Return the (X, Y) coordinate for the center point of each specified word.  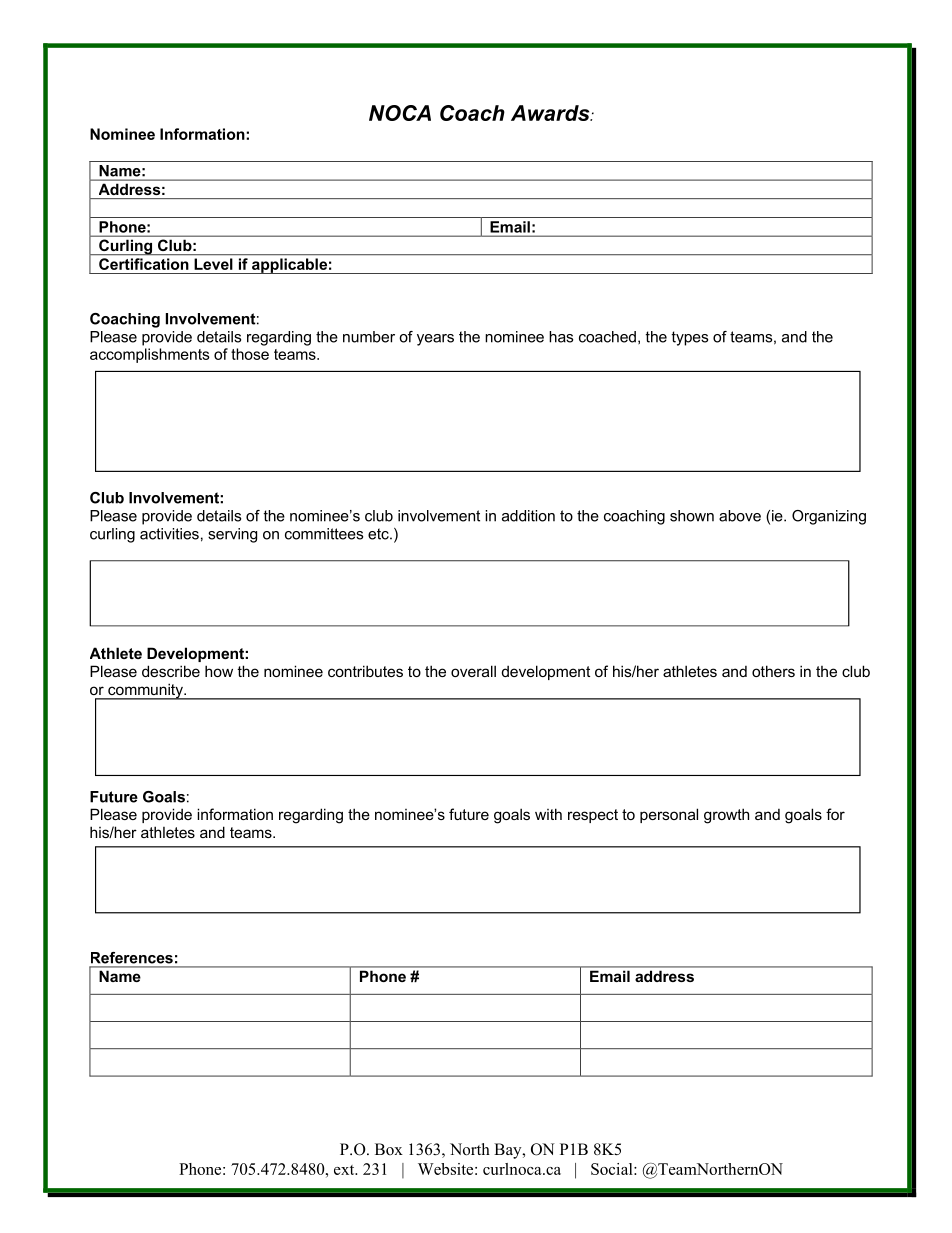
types (689, 338)
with (548, 814)
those (250, 354)
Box (389, 1149)
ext (345, 1170)
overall (473, 671)
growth (726, 816)
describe (171, 671)
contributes (365, 671)
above (740, 516)
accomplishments (150, 355)
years (435, 340)
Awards (551, 113)
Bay (509, 1151)
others (773, 671)
